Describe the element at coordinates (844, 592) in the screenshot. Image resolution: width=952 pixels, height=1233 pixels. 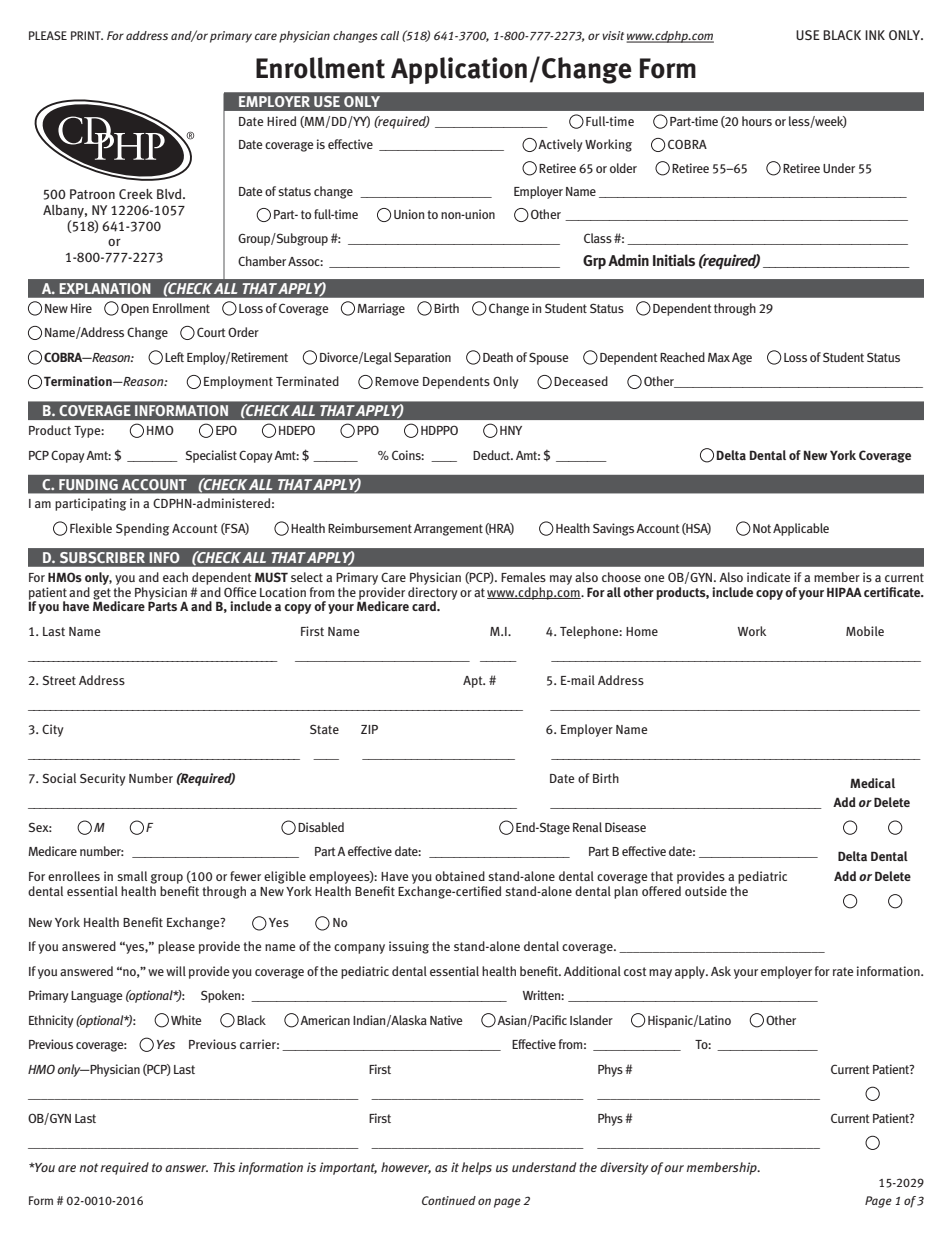
I see `HIPAA` at that location.
